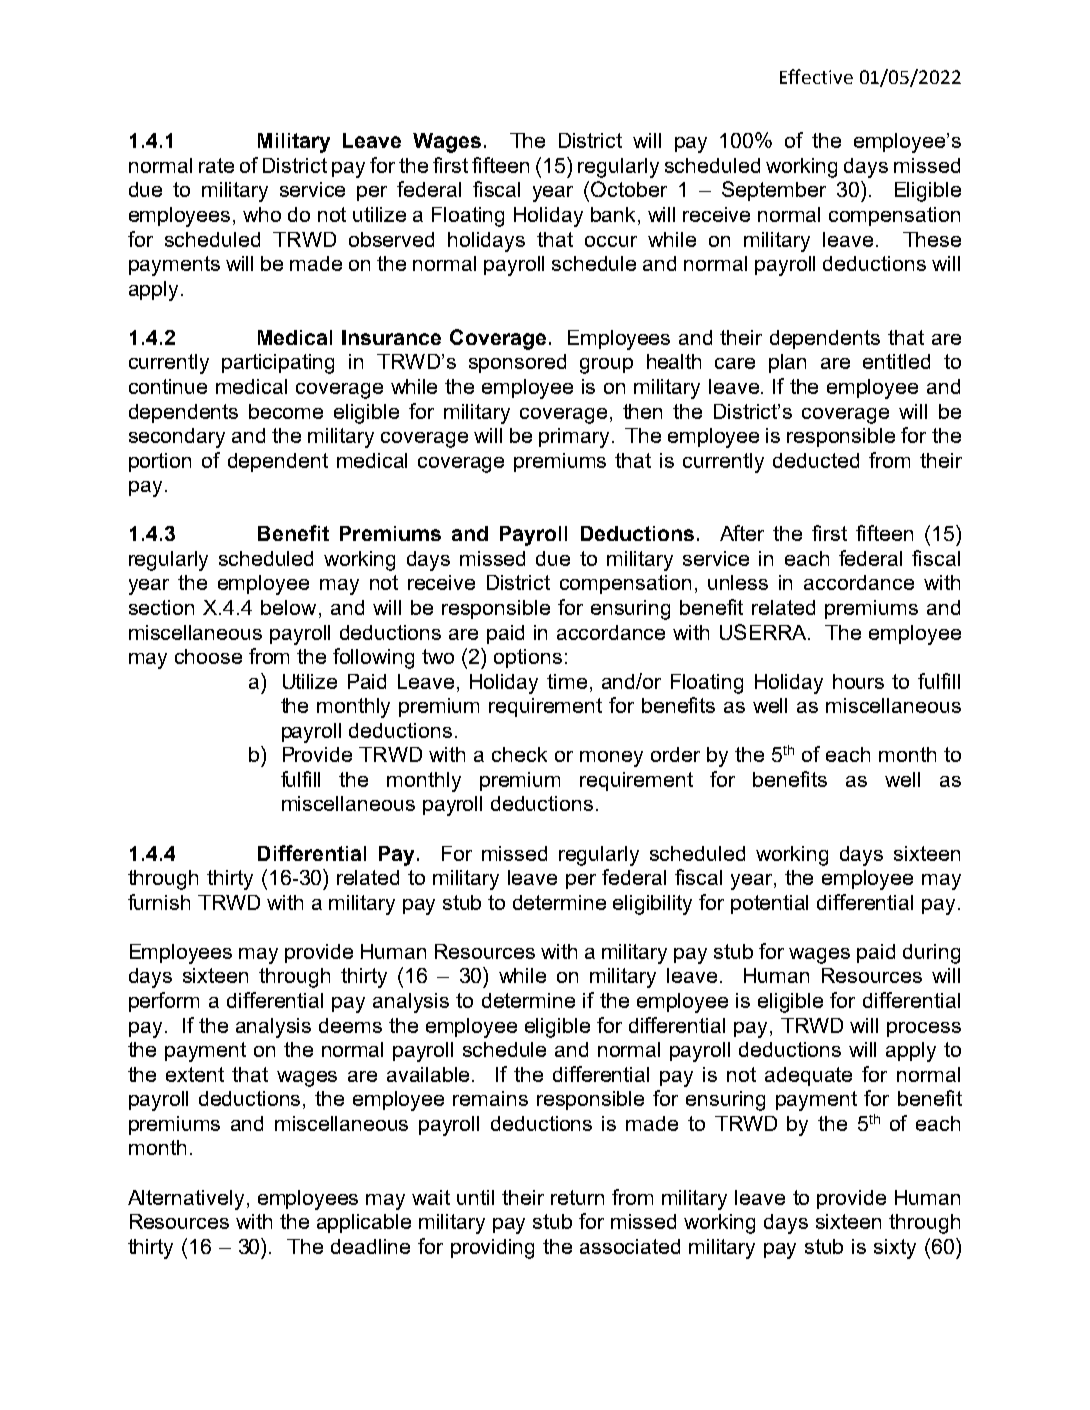  Describe the element at coordinates (816, 76) in the screenshot. I see `Effective` at that location.
